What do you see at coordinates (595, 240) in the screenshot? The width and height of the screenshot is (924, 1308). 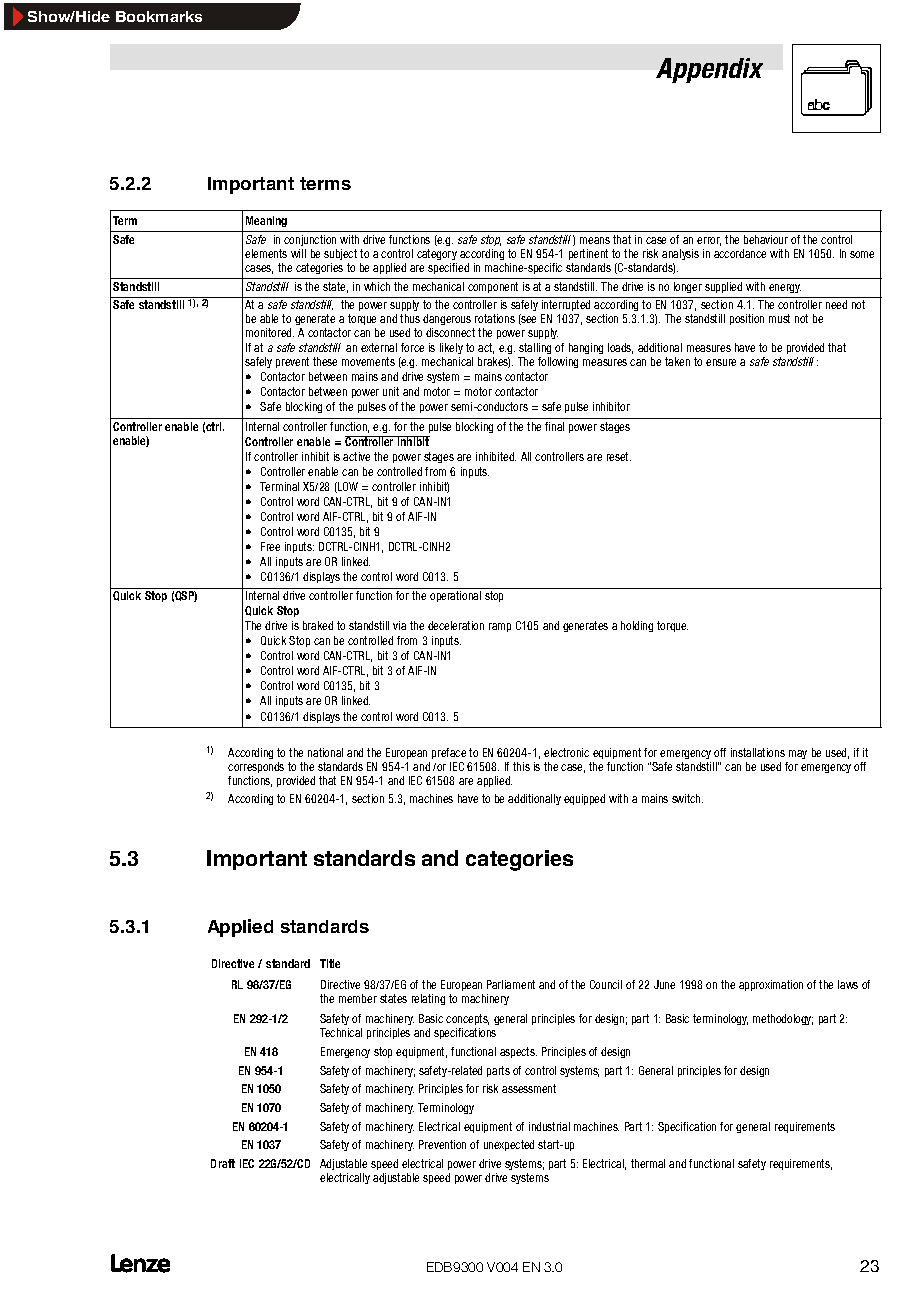 I see `means` at bounding box center [595, 240].
